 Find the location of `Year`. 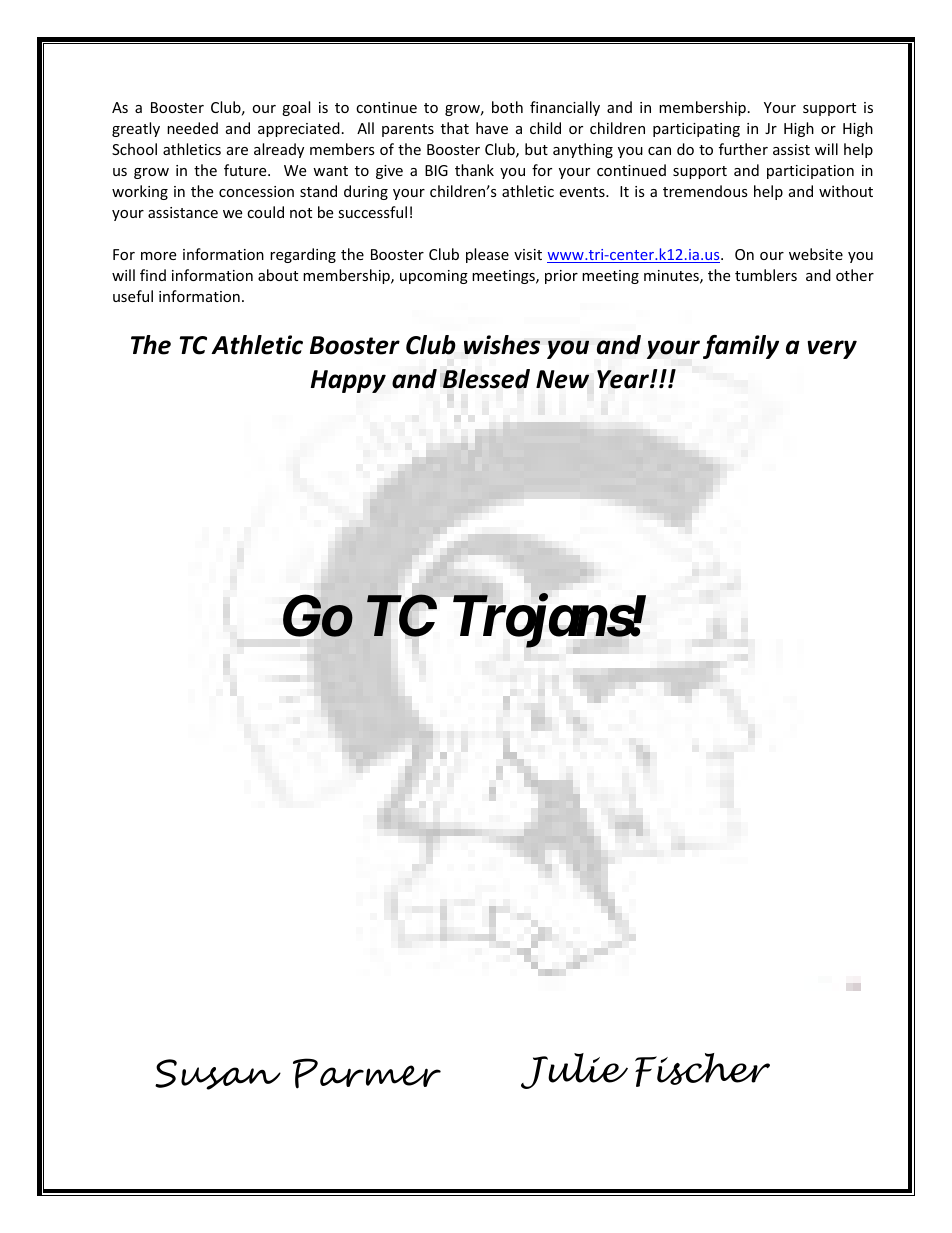

Year is located at coordinates (624, 379).
